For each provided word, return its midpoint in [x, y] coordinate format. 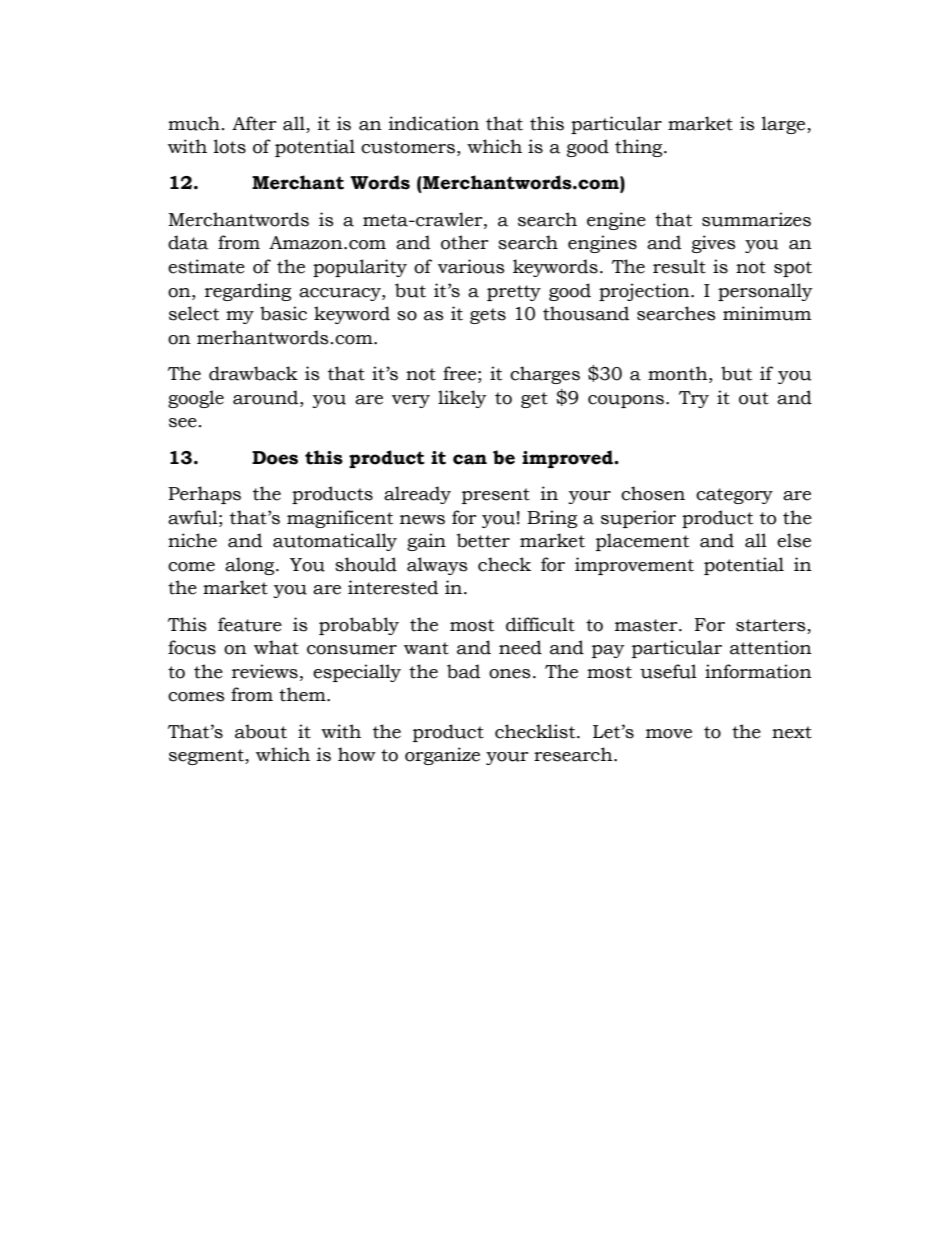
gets [488, 316]
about [261, 731]
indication [434, 123]
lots [230, 146]
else [794, 540]
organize [442, 756]
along [251, 566]
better [483, 540]
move [669, 734]
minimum [767, 313]
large [785, 125]
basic [283, 313]
